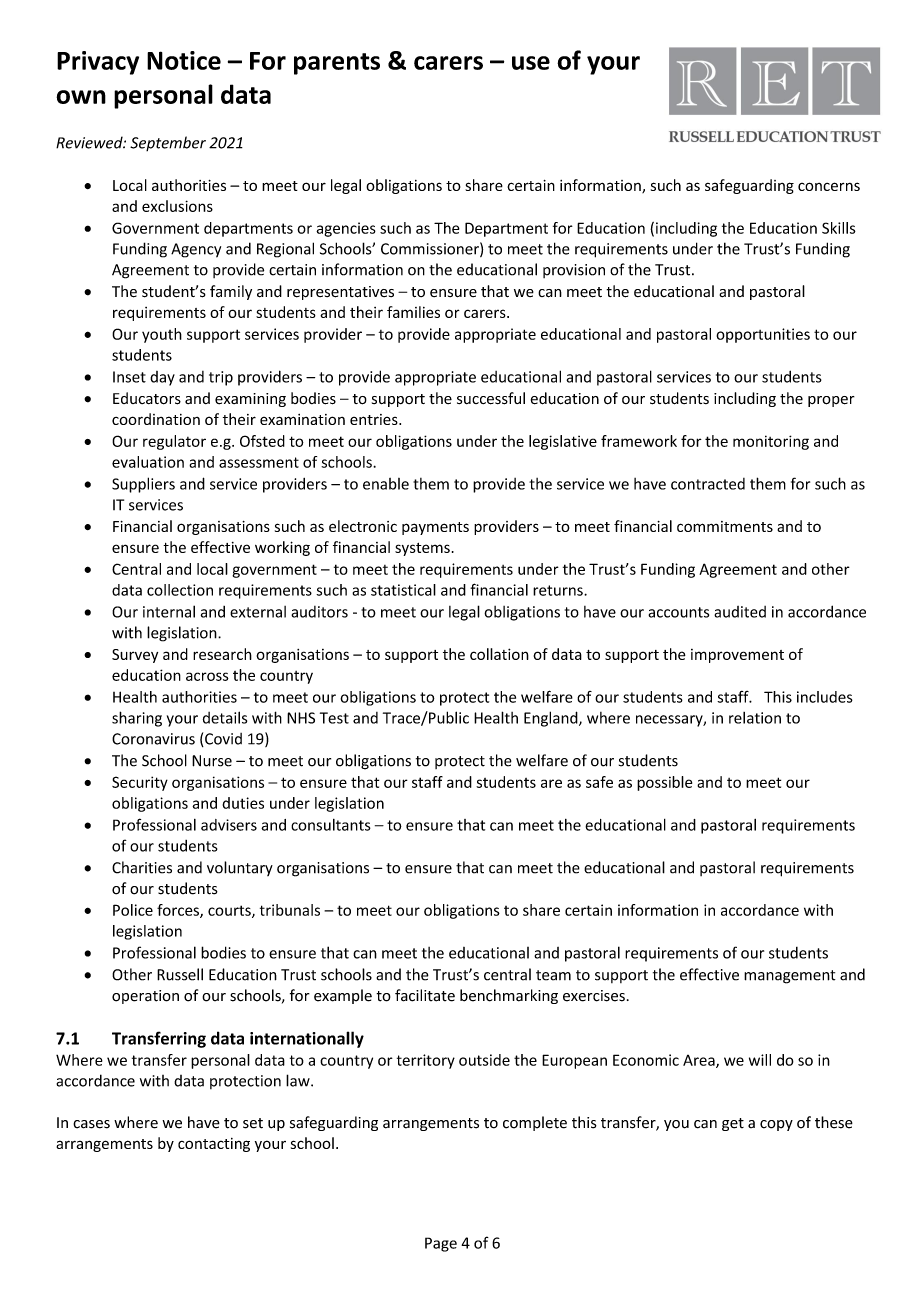 This document has height=1308, width=924. What do you see at coordinates (737, 656) in the document?
I see `improvement` at bounding box center [737, 656].
